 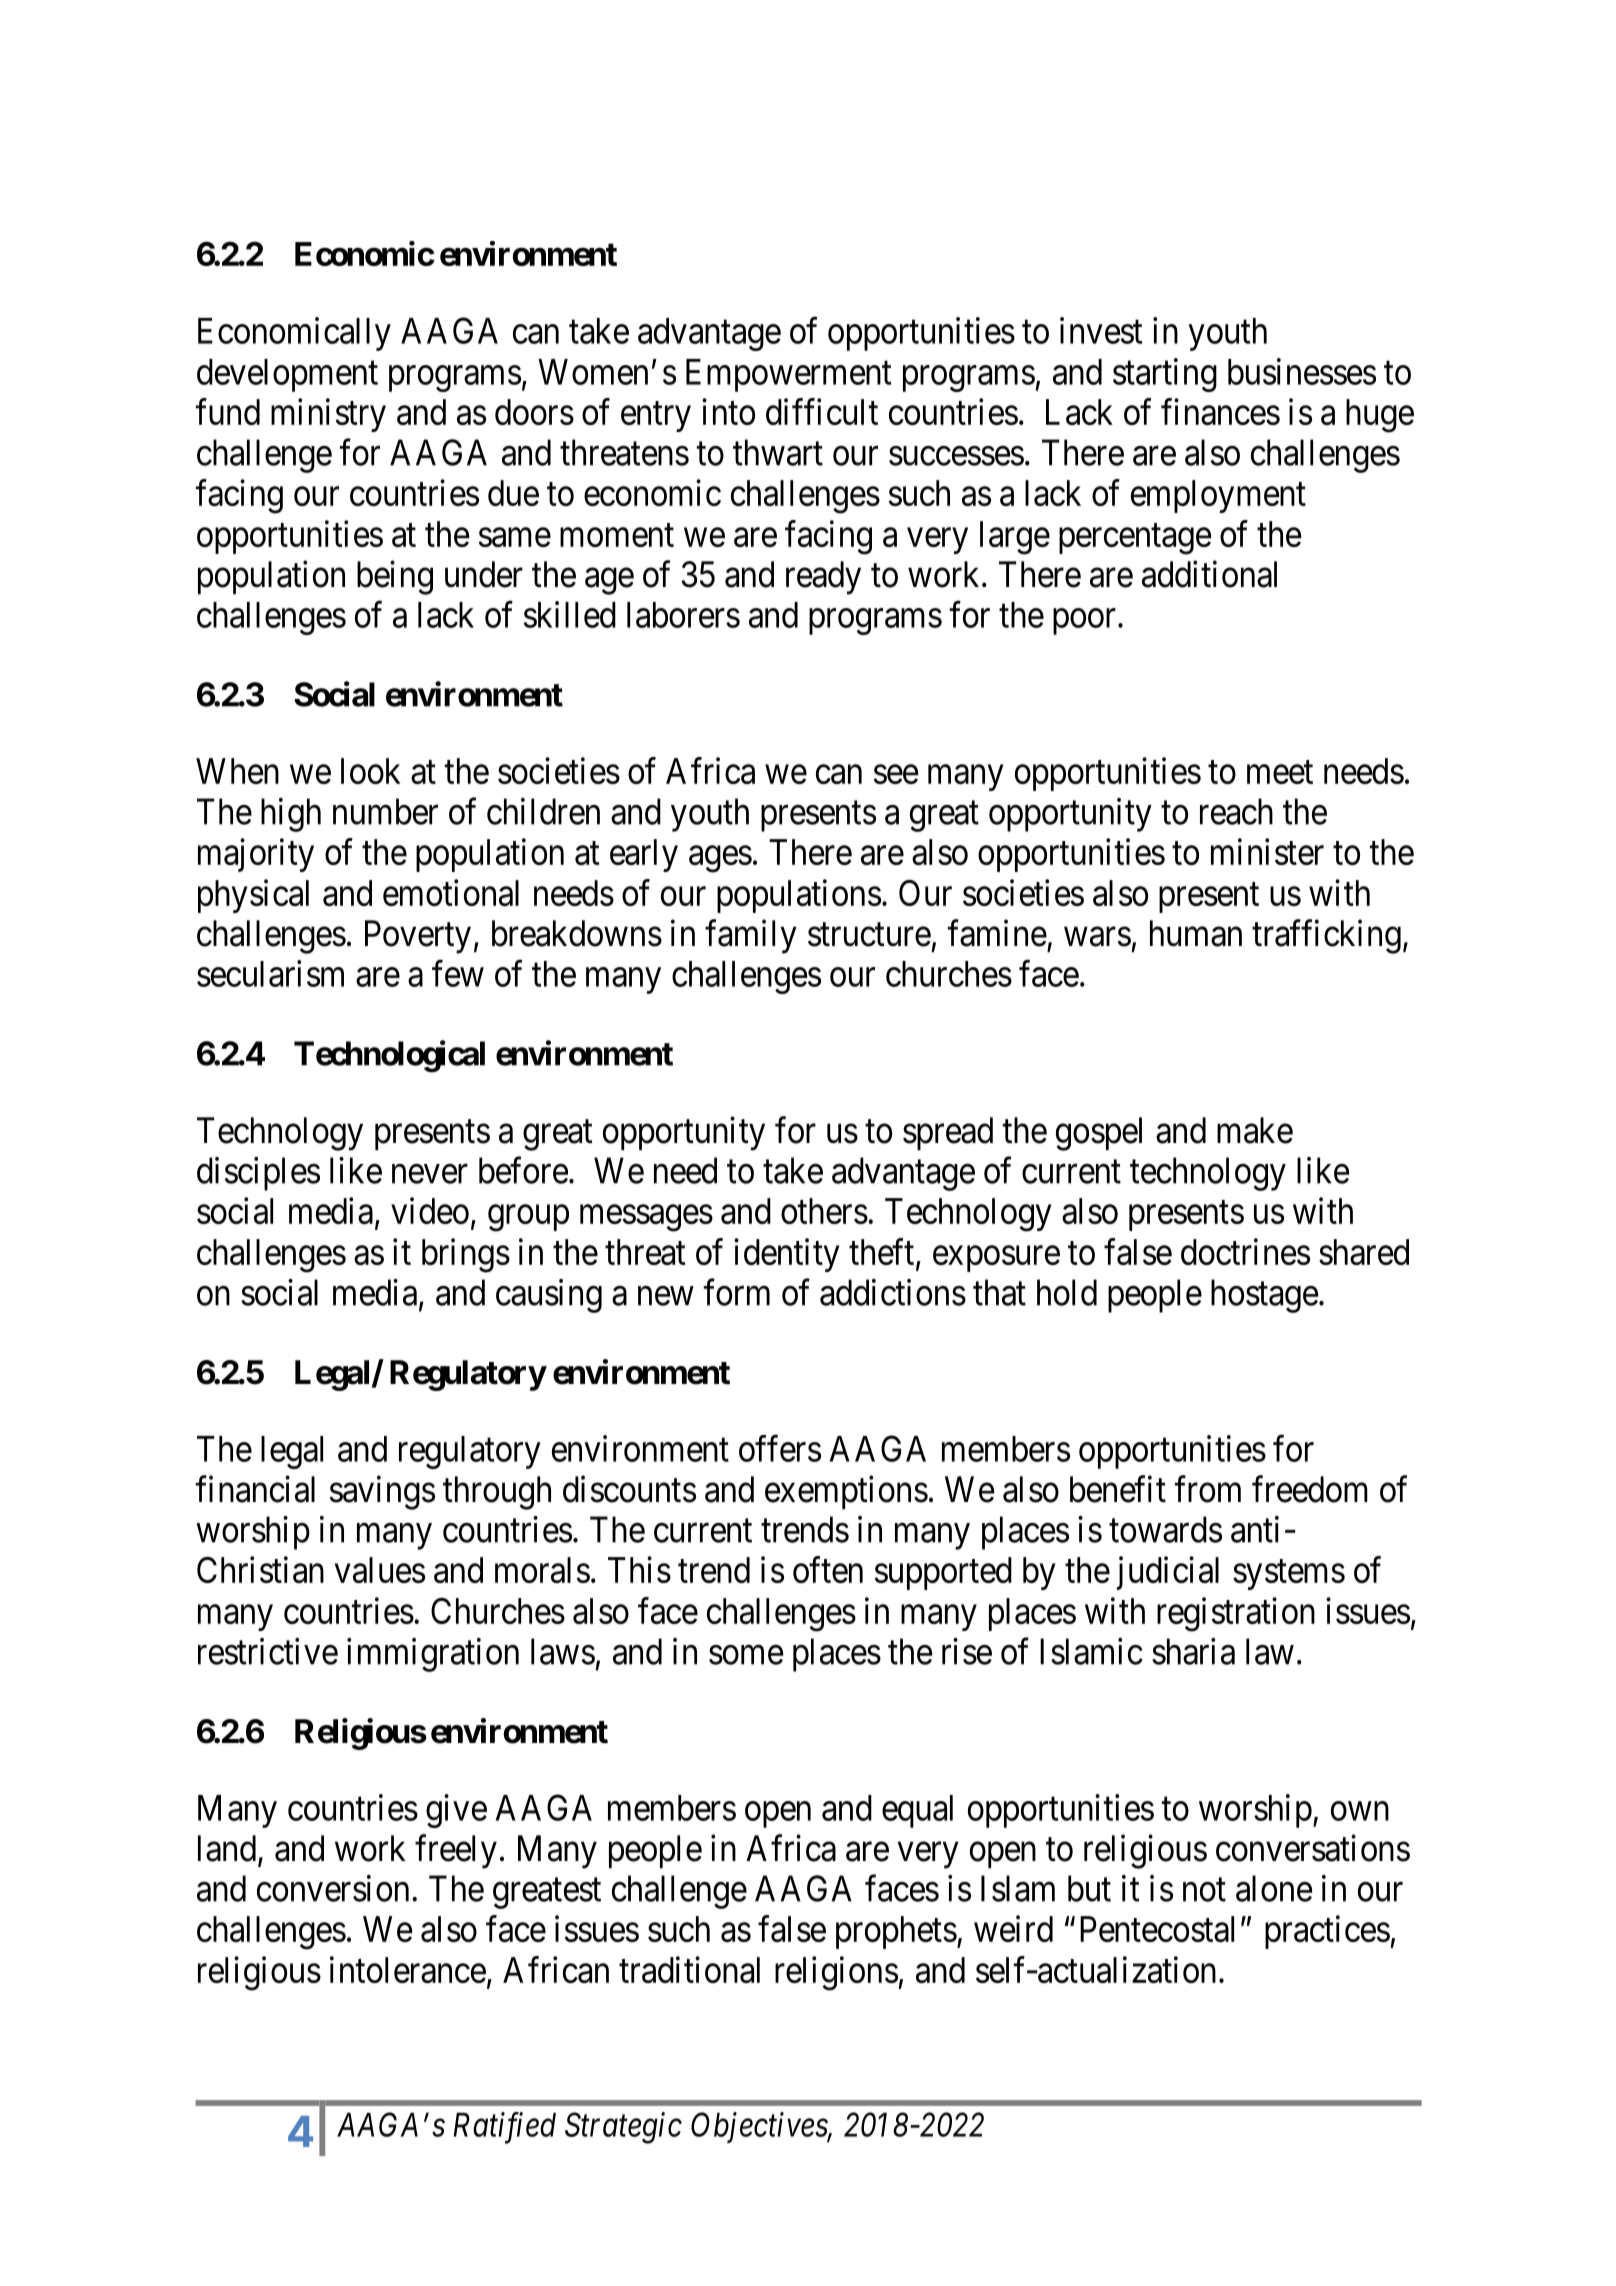 What do you see at coordinates (504, 2128) in the page?
I see `Ratified` at bounding box center [504, 2128].
